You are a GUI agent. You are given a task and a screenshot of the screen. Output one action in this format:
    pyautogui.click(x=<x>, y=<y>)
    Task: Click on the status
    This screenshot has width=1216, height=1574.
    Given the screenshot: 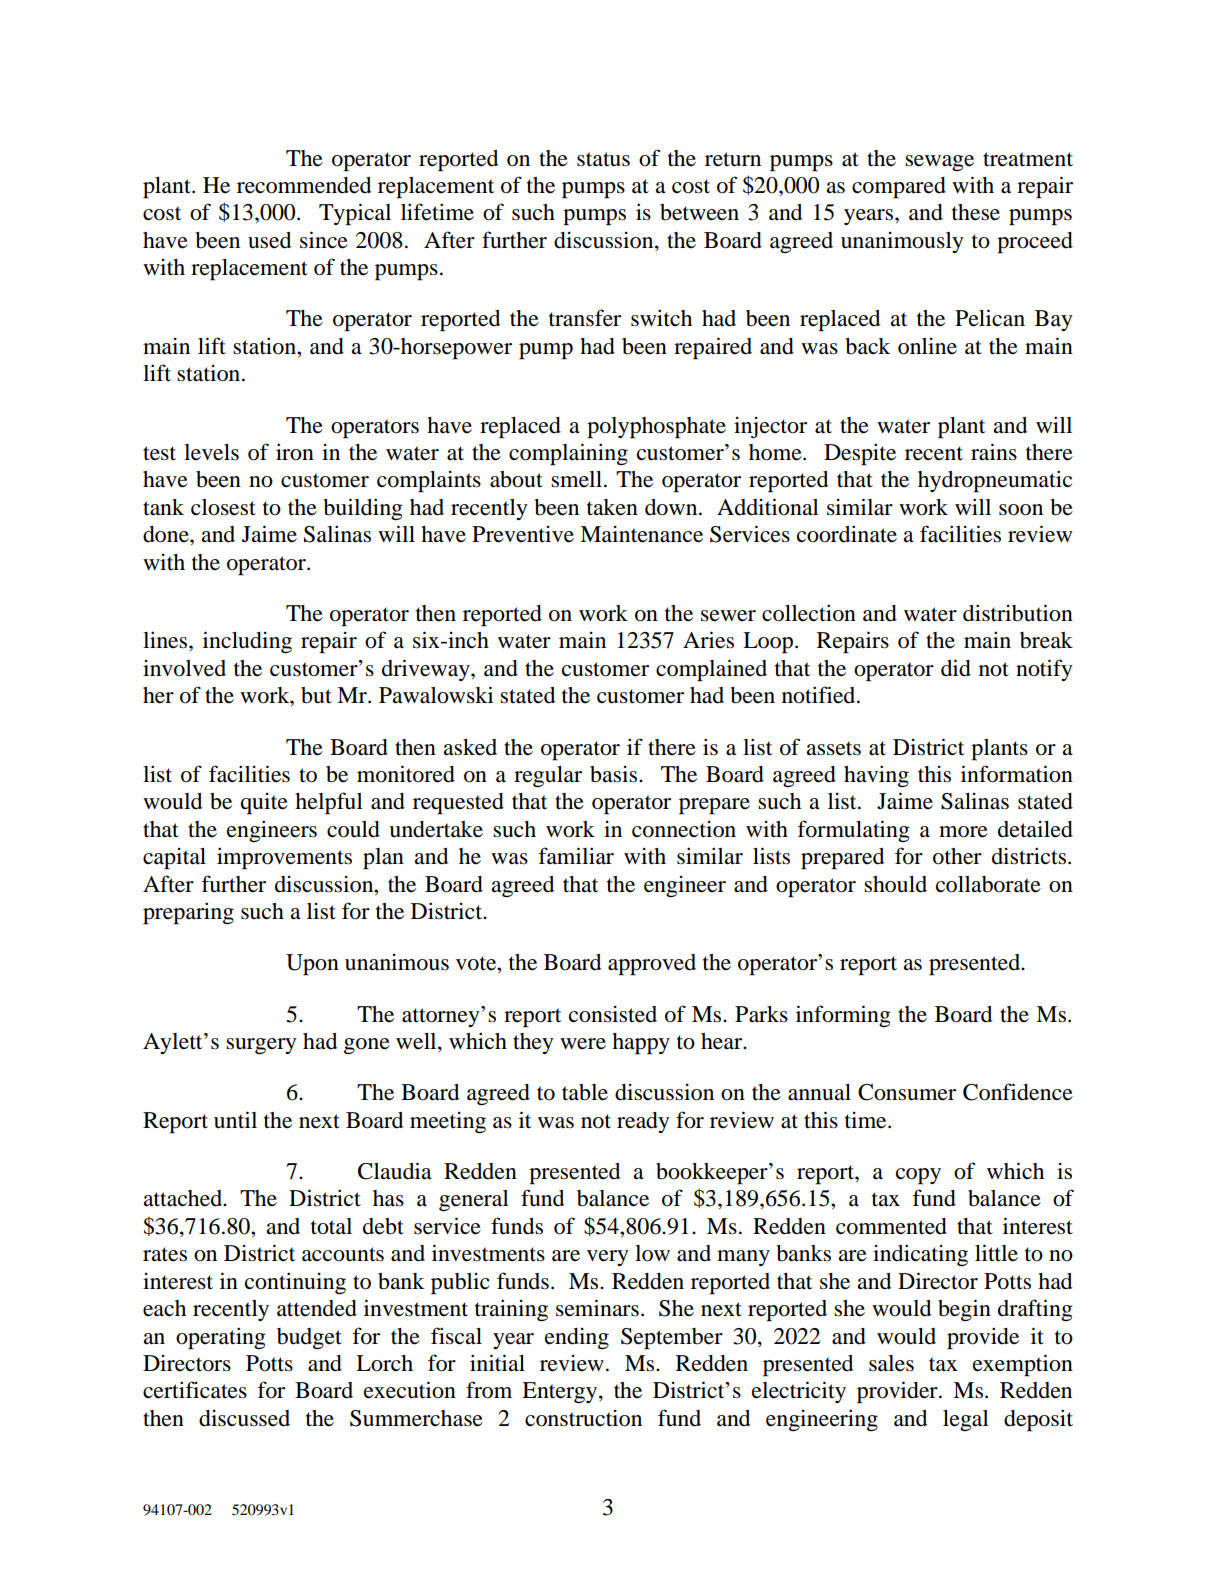 What is the action you would take?
    pyautogui.click(x=603, y=159)
